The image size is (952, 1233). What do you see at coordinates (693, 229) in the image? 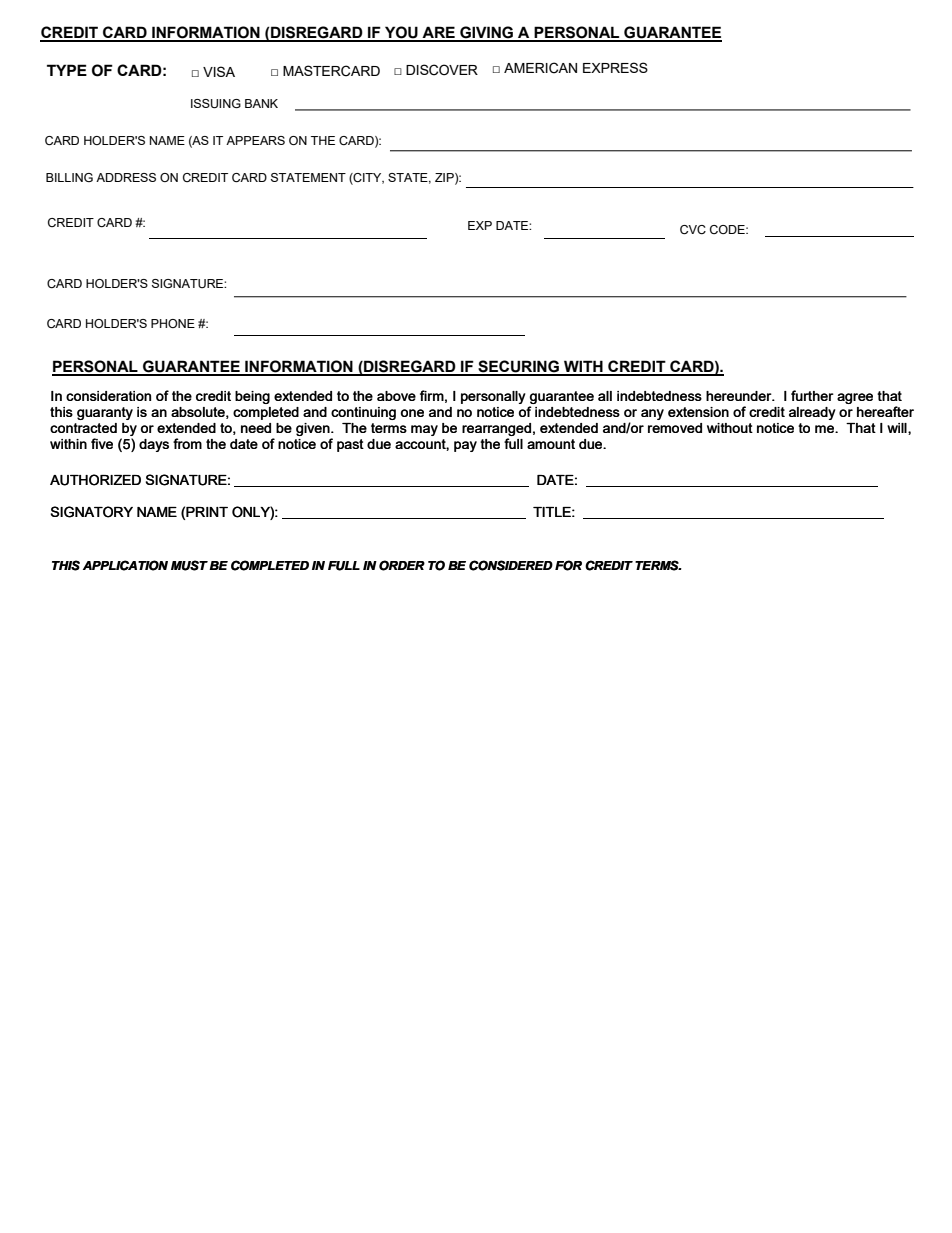
I see `CVC` at bounding box center [693, 229].
